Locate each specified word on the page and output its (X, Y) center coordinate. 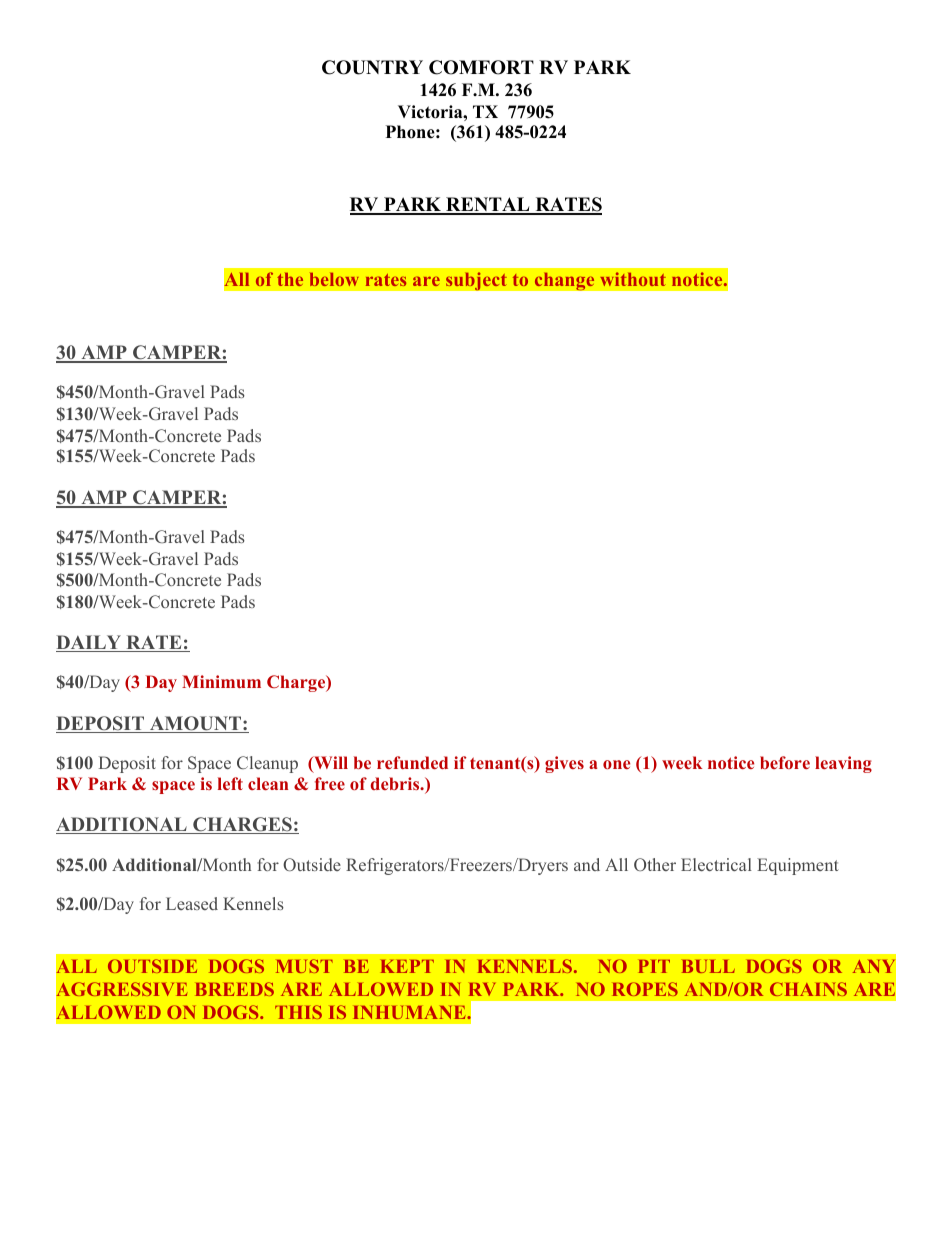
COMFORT (481, 67)
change (564, 281)
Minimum (221, 681)
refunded (412, 762)
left (230, 783)
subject (476, 281)
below (334, 279)
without (633, 279)
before (785, 762)
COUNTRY (372, 67)
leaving (843, 764)
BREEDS (234, 989)
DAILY (89, 643)
